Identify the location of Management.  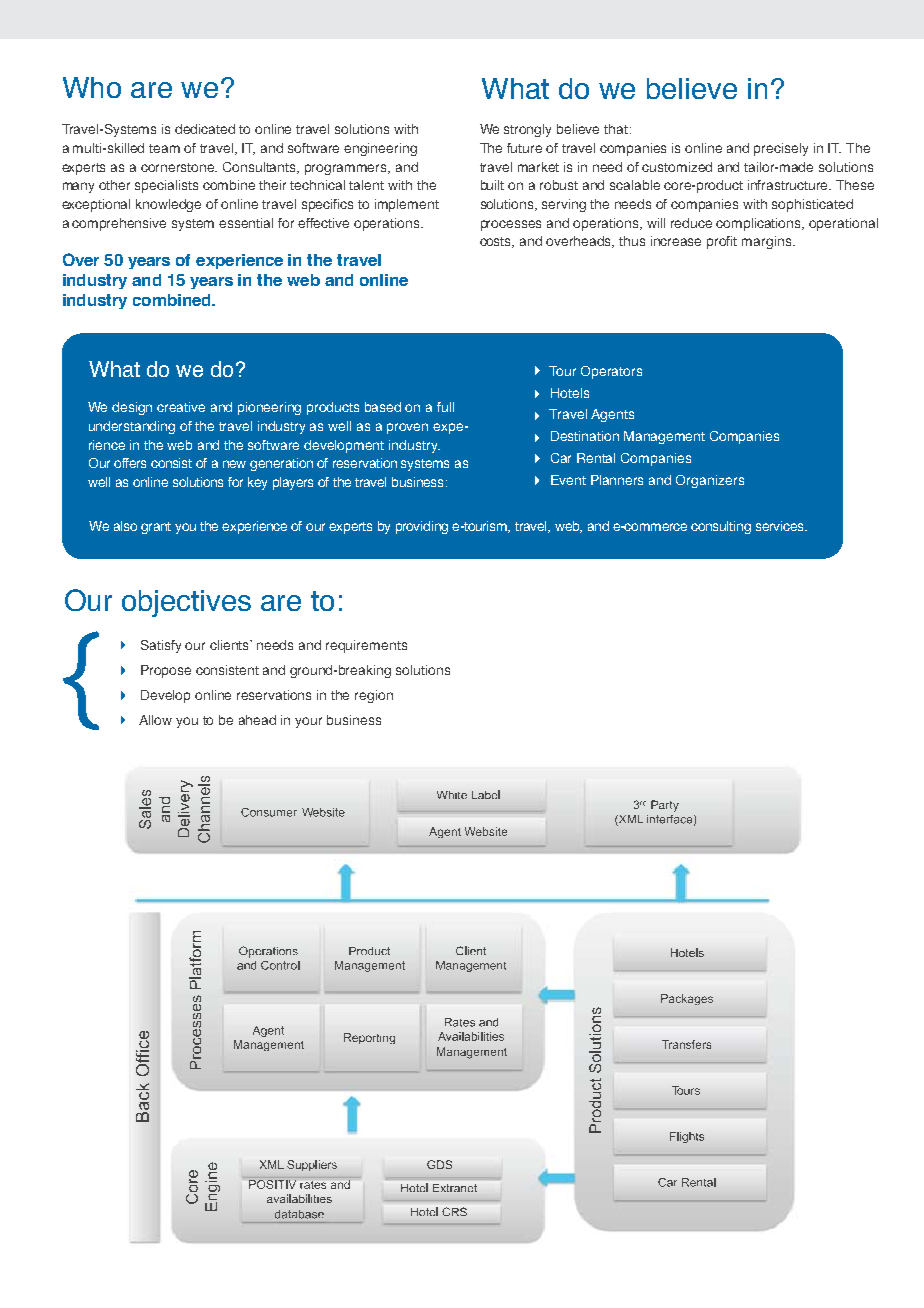
(664, 437).
